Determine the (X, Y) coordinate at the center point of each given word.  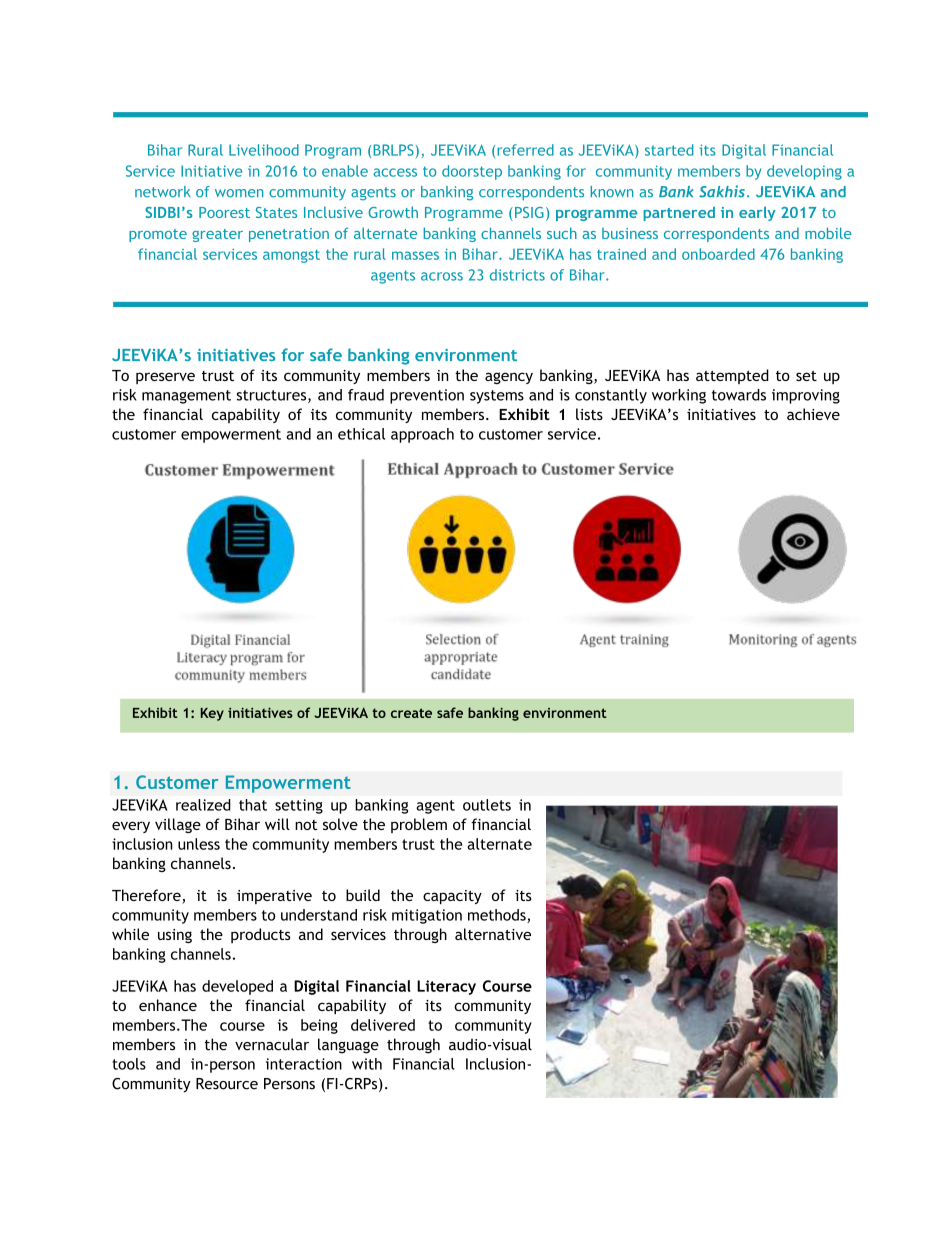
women (239, 193)
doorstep (472, 172)
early (757, 213)
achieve (813, 414)
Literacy (446, 987)
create (411, 713)
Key (212, 714)
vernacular (272, 1044)
